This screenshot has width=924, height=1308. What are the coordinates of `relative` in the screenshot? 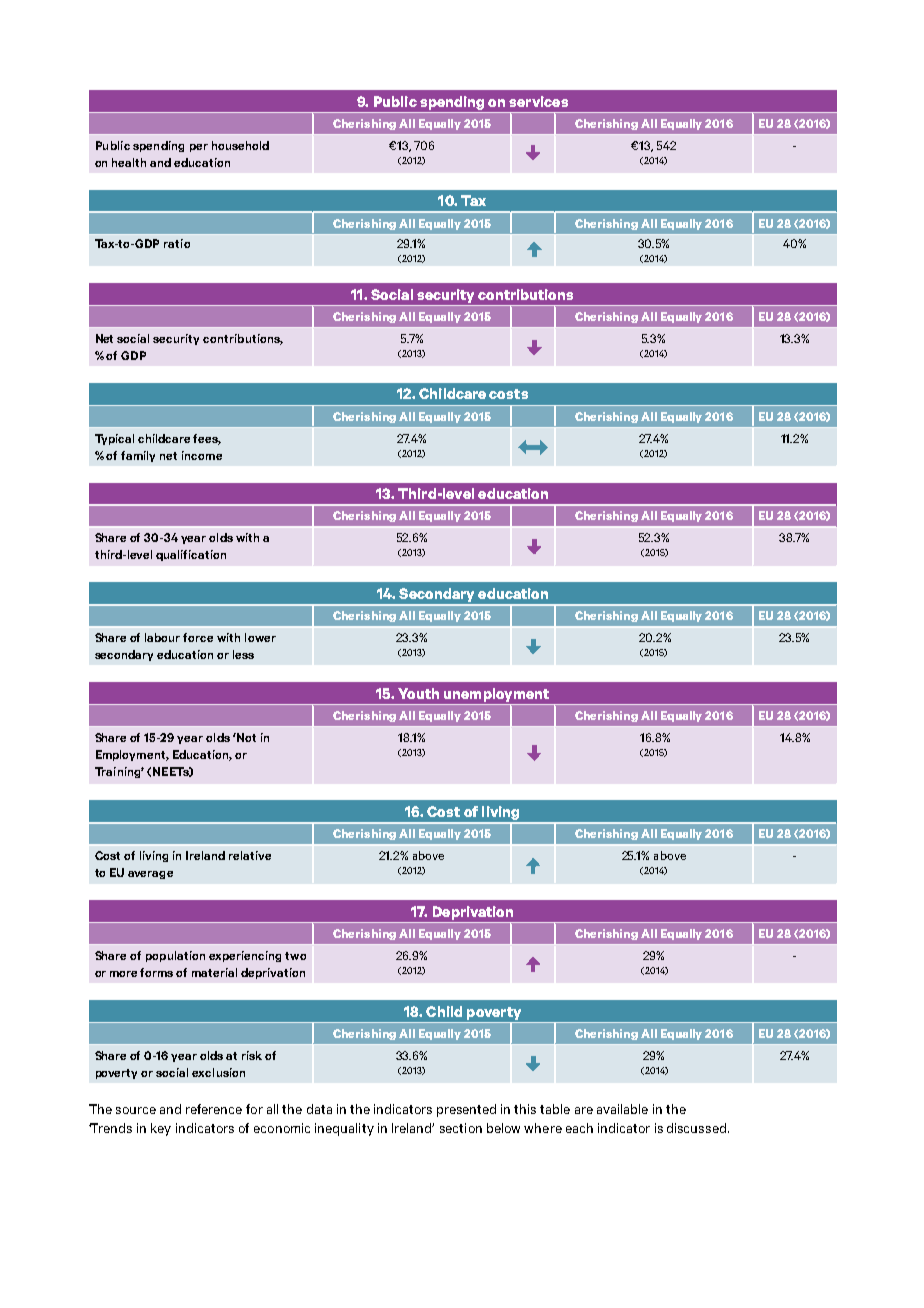 It's located at (250, 855).
